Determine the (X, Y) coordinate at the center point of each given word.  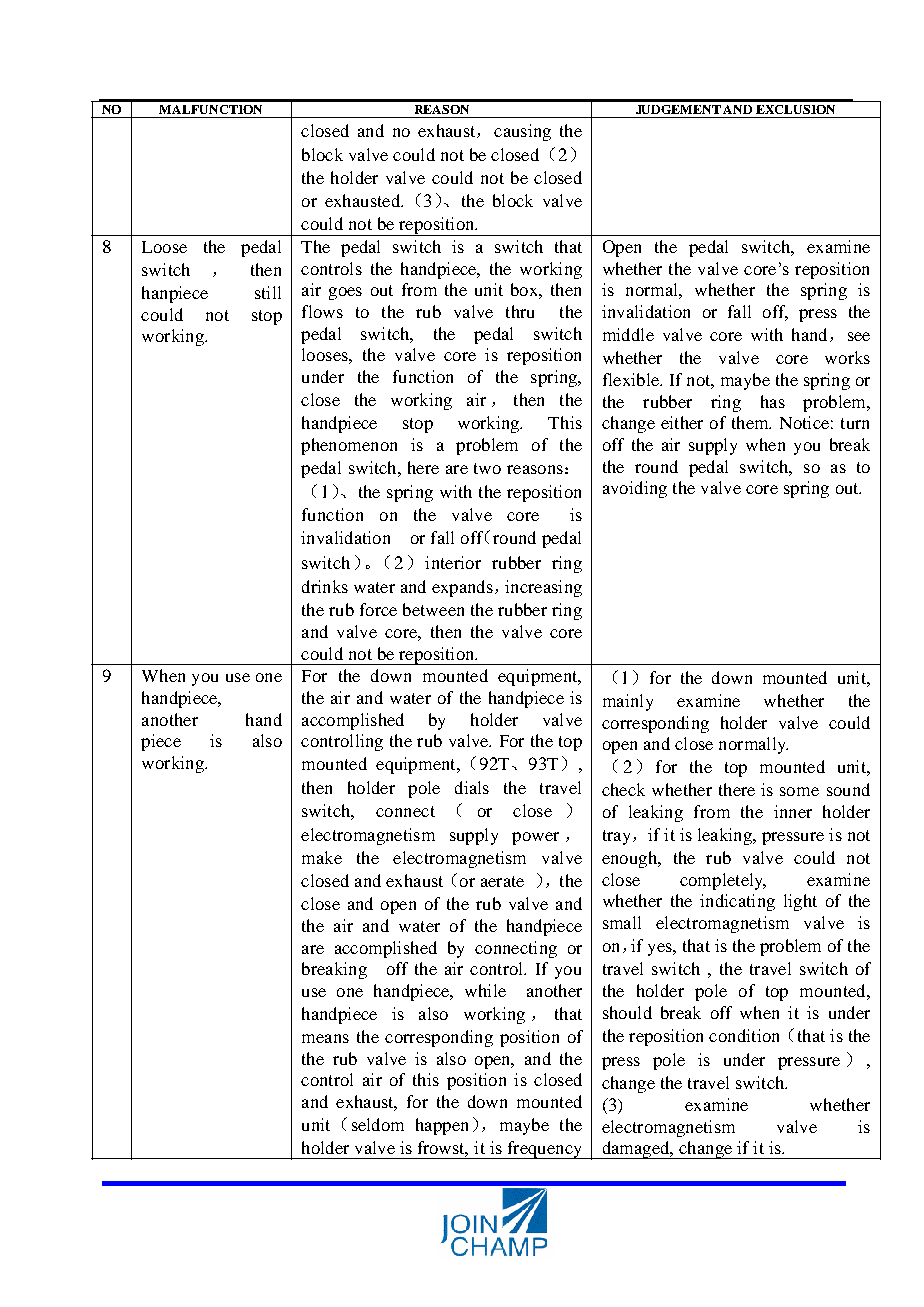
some (799, 791)
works (847, 357)
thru (520, 311)
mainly (628, 702)
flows (322, 311)
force (378, 609)
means (325, 1038)
